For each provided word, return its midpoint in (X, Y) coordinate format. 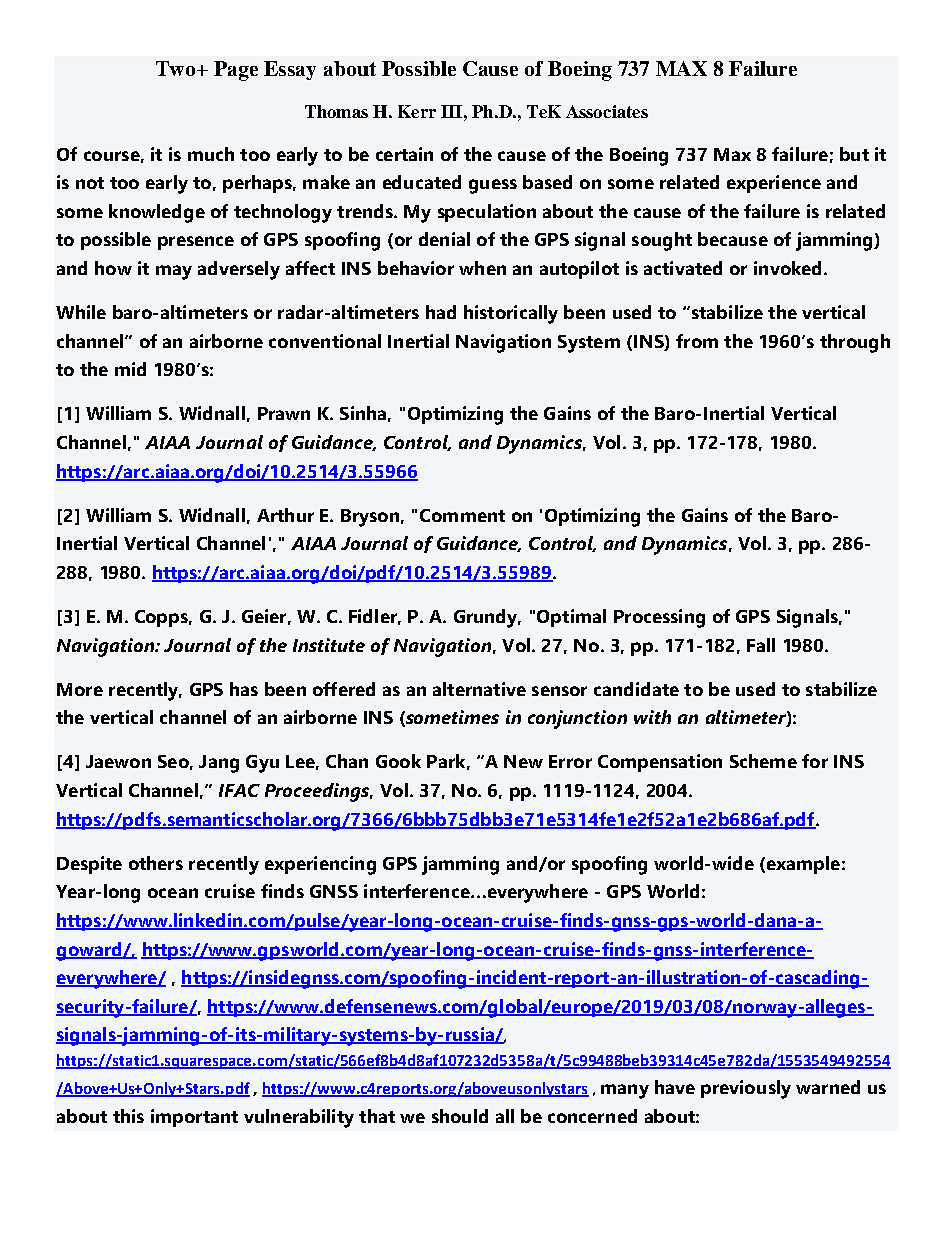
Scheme (763, 761)
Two (177, 68)
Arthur (285, 515)
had (441, 312)
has (244, 689)
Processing (659, 618)
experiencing (320, 865)
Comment (462, 515)
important (194, 1118)
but (854, 154)
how (113, 268)
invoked (789, 268)
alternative (479, 689)
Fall (761, 645)
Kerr (417, 111)
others (156, 863)
